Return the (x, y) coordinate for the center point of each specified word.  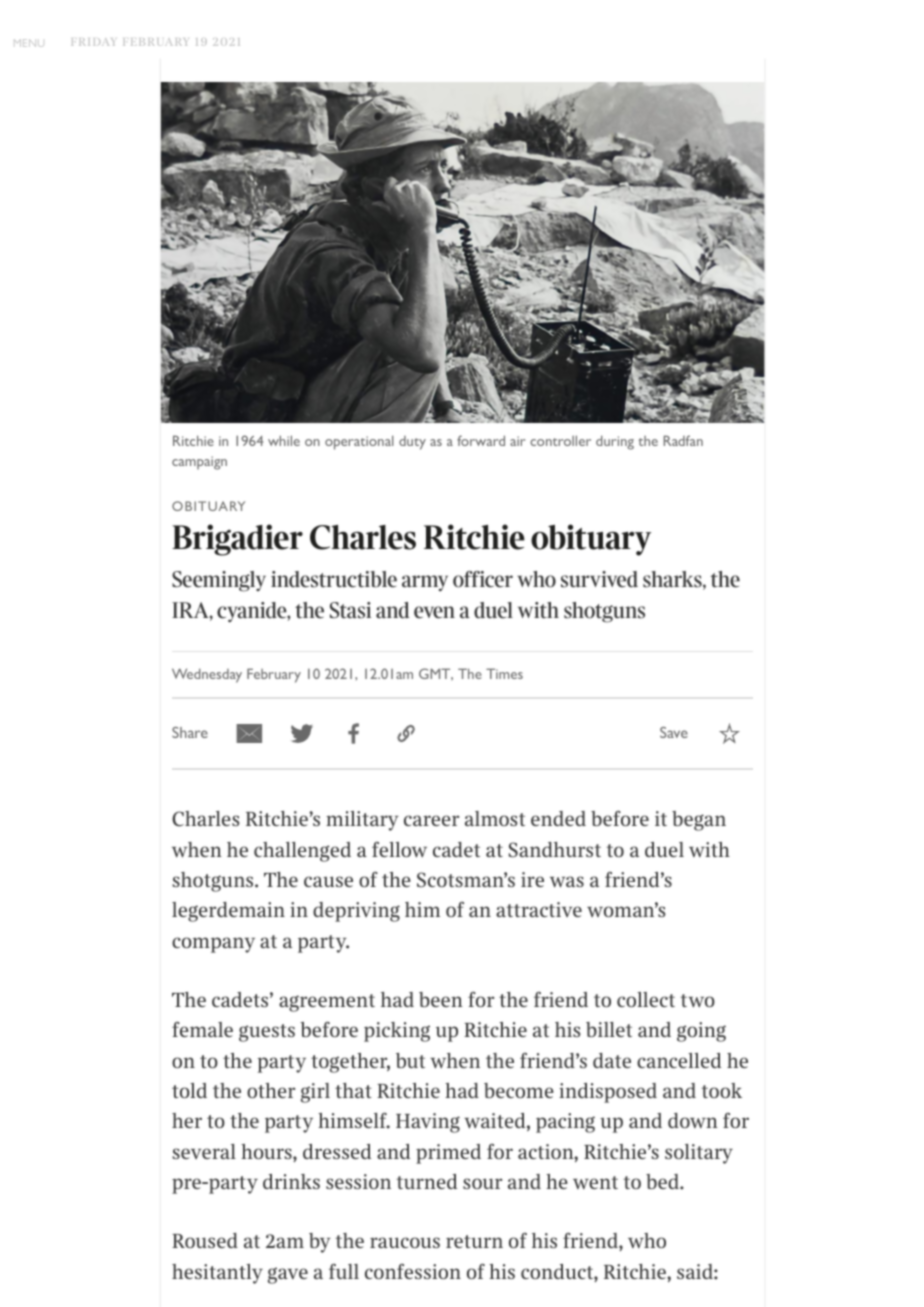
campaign (199, 463)
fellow (399, 850)
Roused (205, 1240)
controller (560, 440)
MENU (29, 43)
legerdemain (228, 912)
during (615, 442)
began (699, 821)
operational (359, 442)
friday (93, 42)
